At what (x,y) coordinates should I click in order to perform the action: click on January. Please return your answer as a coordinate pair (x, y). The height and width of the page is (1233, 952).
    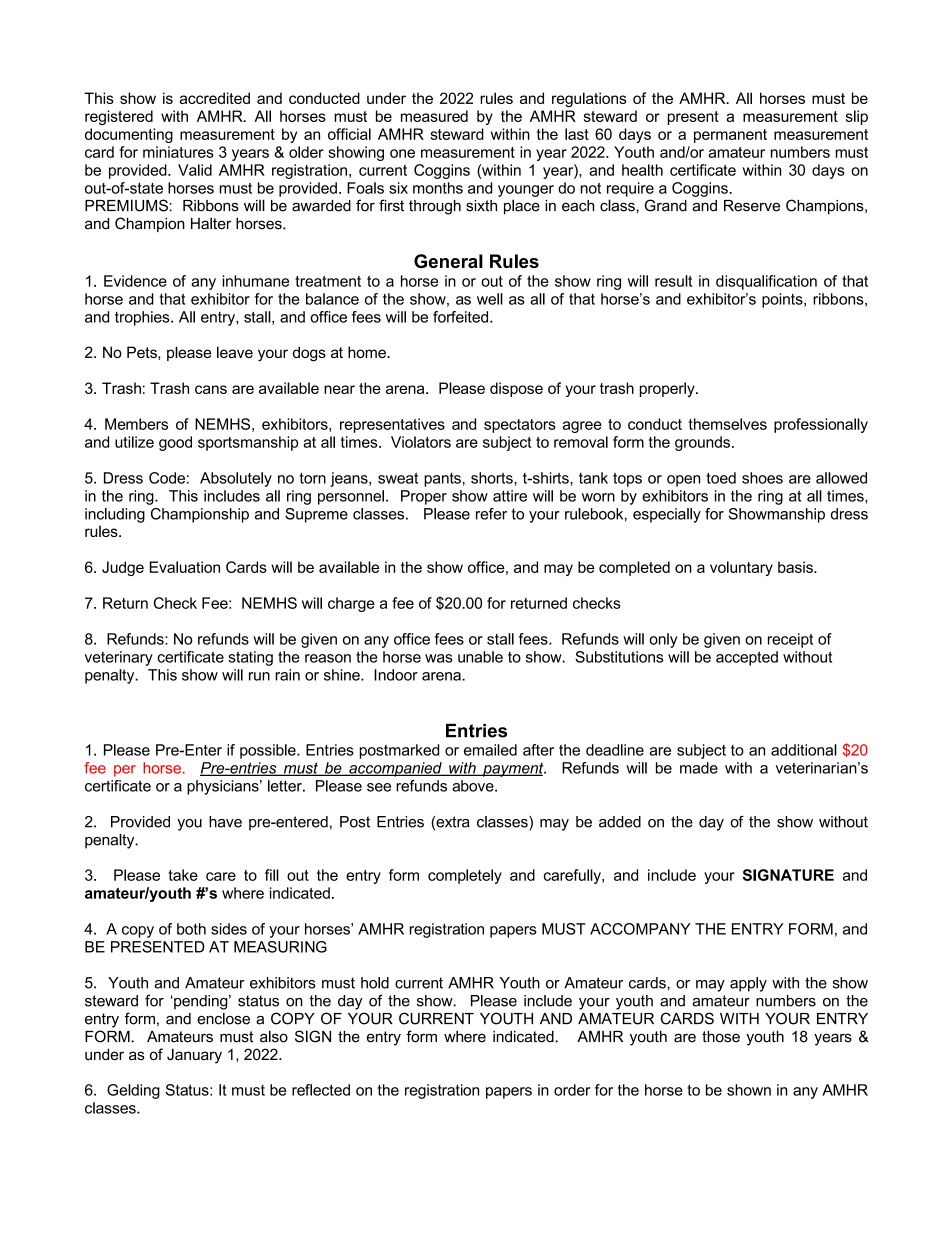
    Looking at the image, I should click on (194, 1056).
